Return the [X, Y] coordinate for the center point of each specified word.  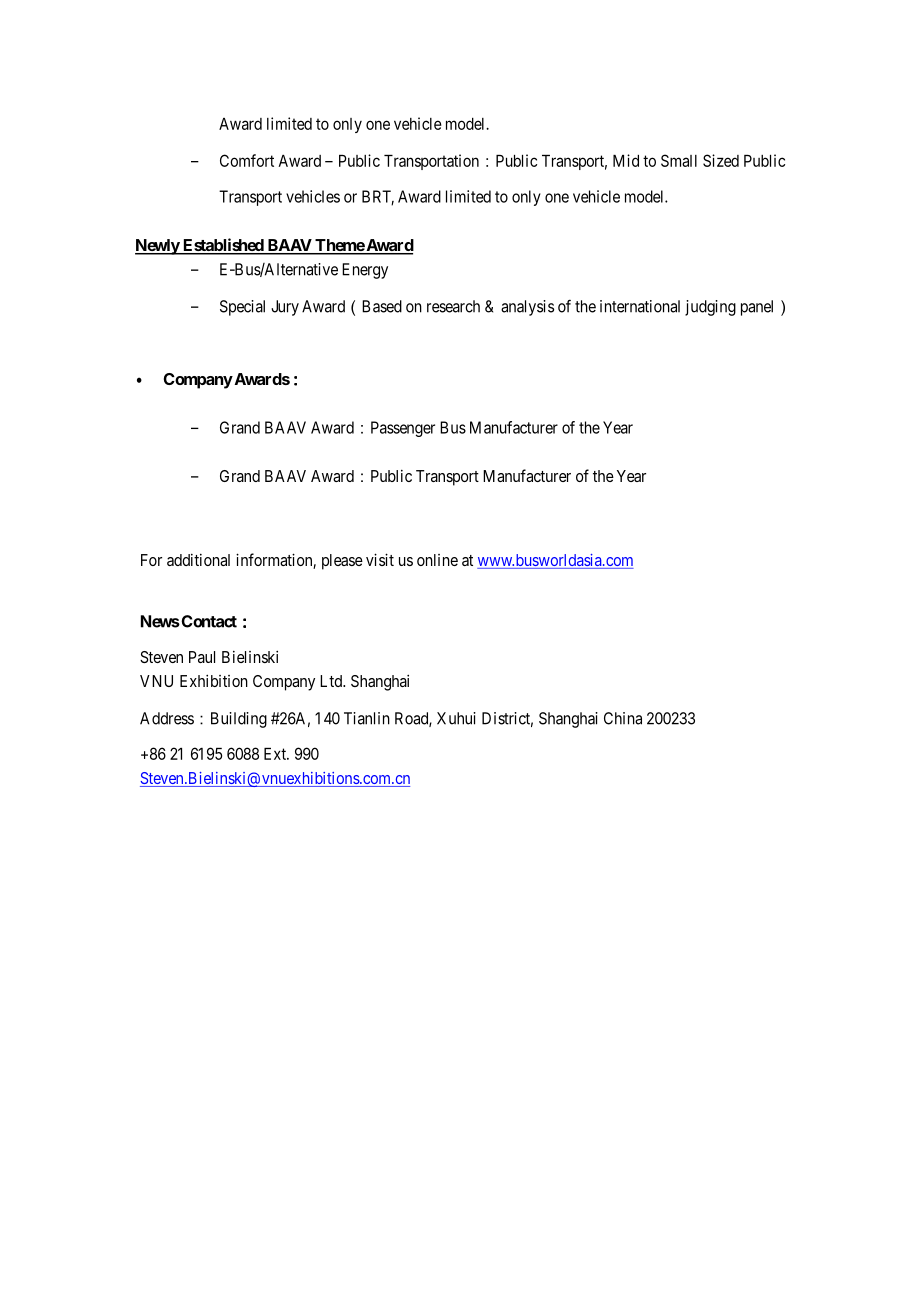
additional [198, 560]
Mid [626, 160]
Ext [276, 754]
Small [679, 160]
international [640, 306]
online [437, 560]
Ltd [332, 681]
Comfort [247, 160]
